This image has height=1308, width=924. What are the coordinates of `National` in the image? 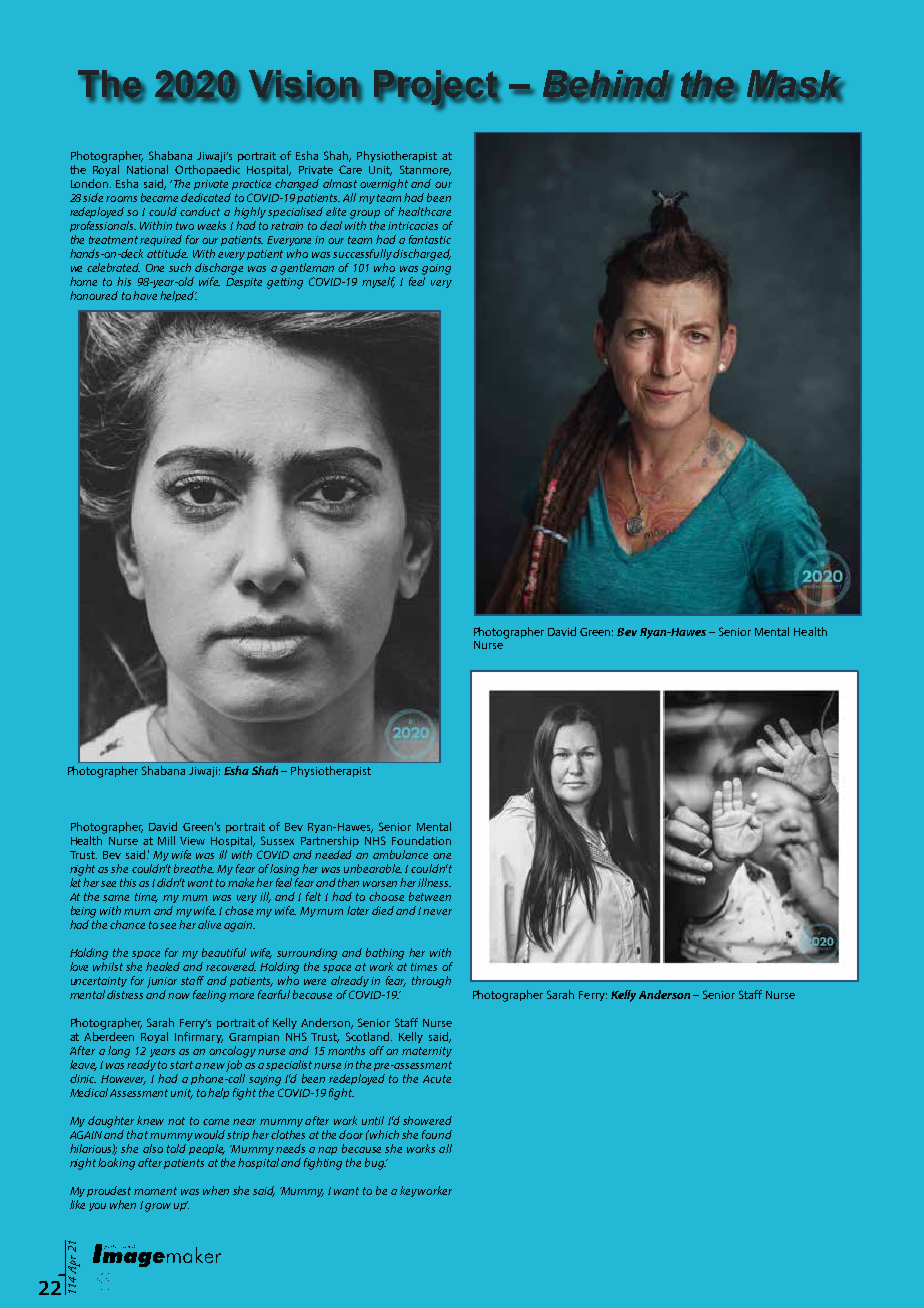 It's located at (147, 169).
